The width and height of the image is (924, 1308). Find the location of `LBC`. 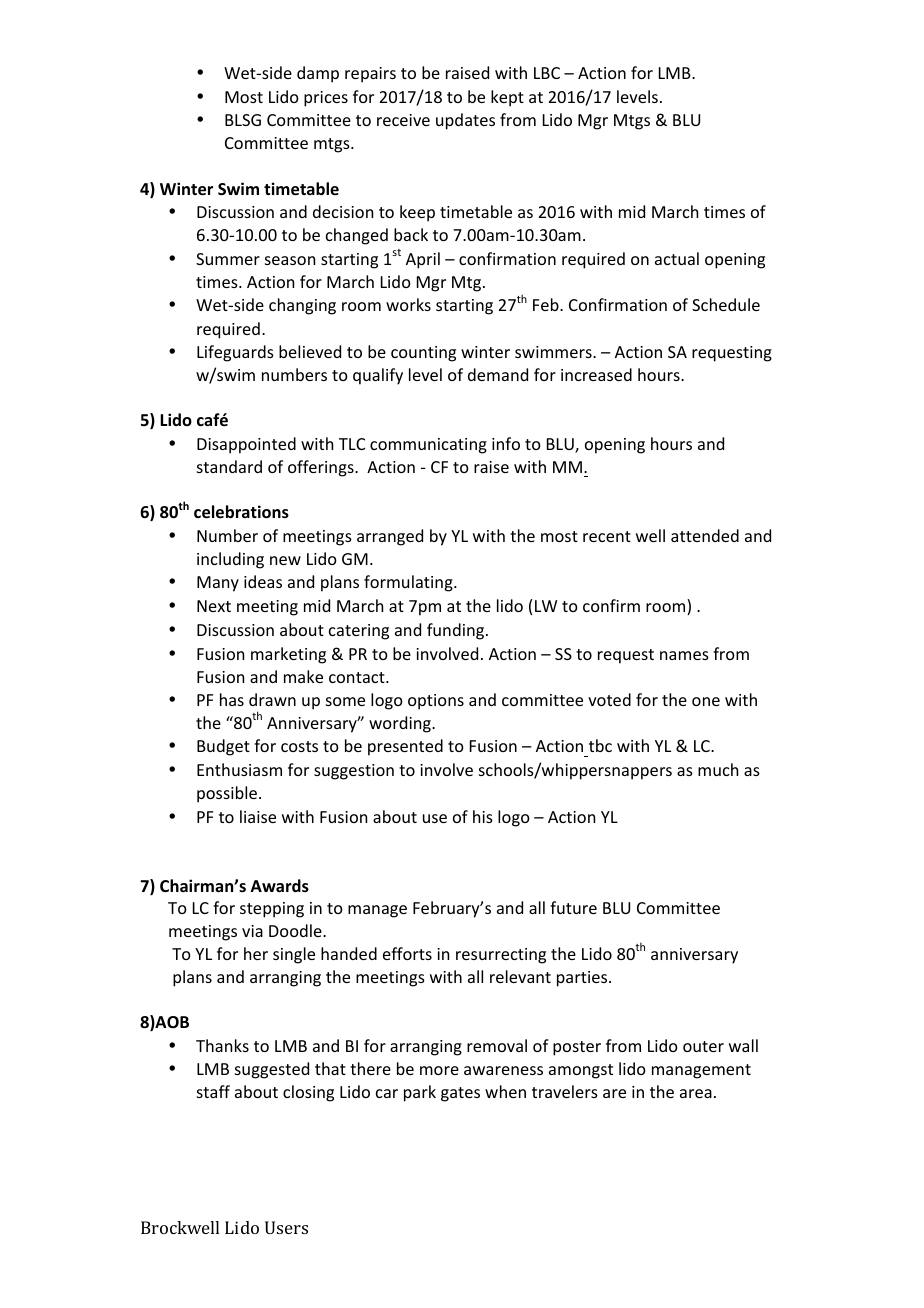

LBC is located at coordinates (547, 73).
